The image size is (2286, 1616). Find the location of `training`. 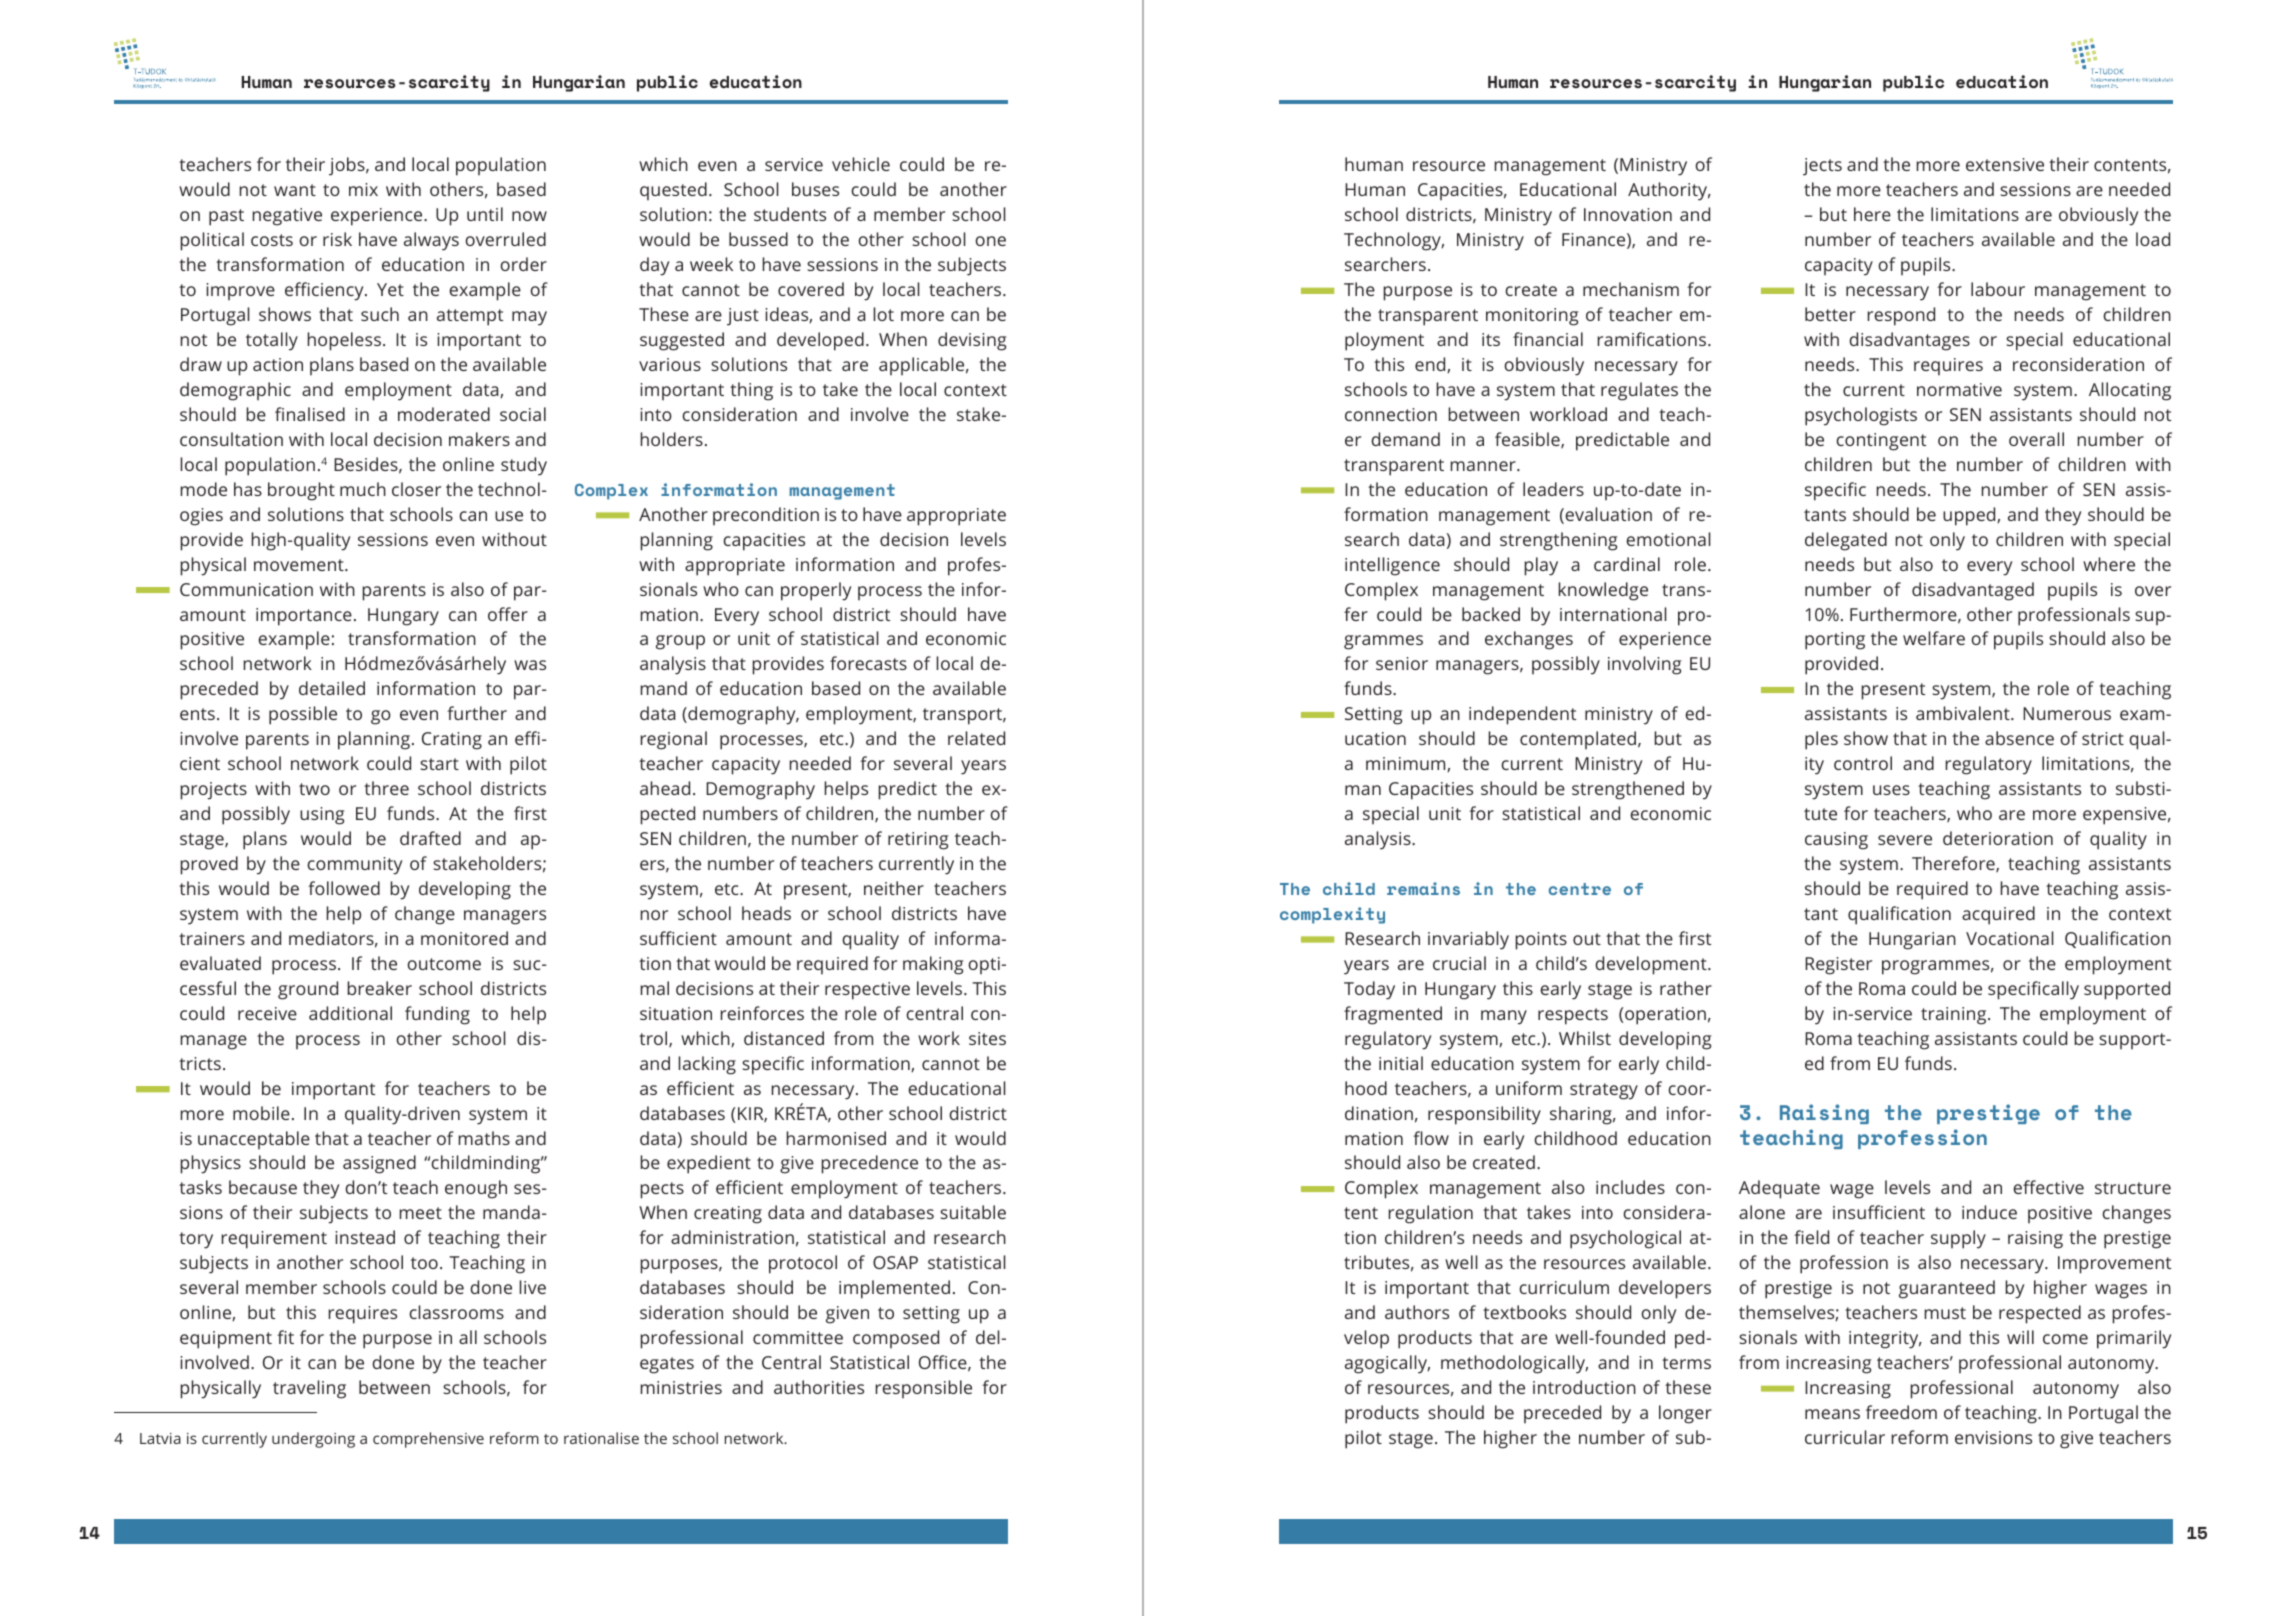

training is located at coordinates (1955, 1016).
